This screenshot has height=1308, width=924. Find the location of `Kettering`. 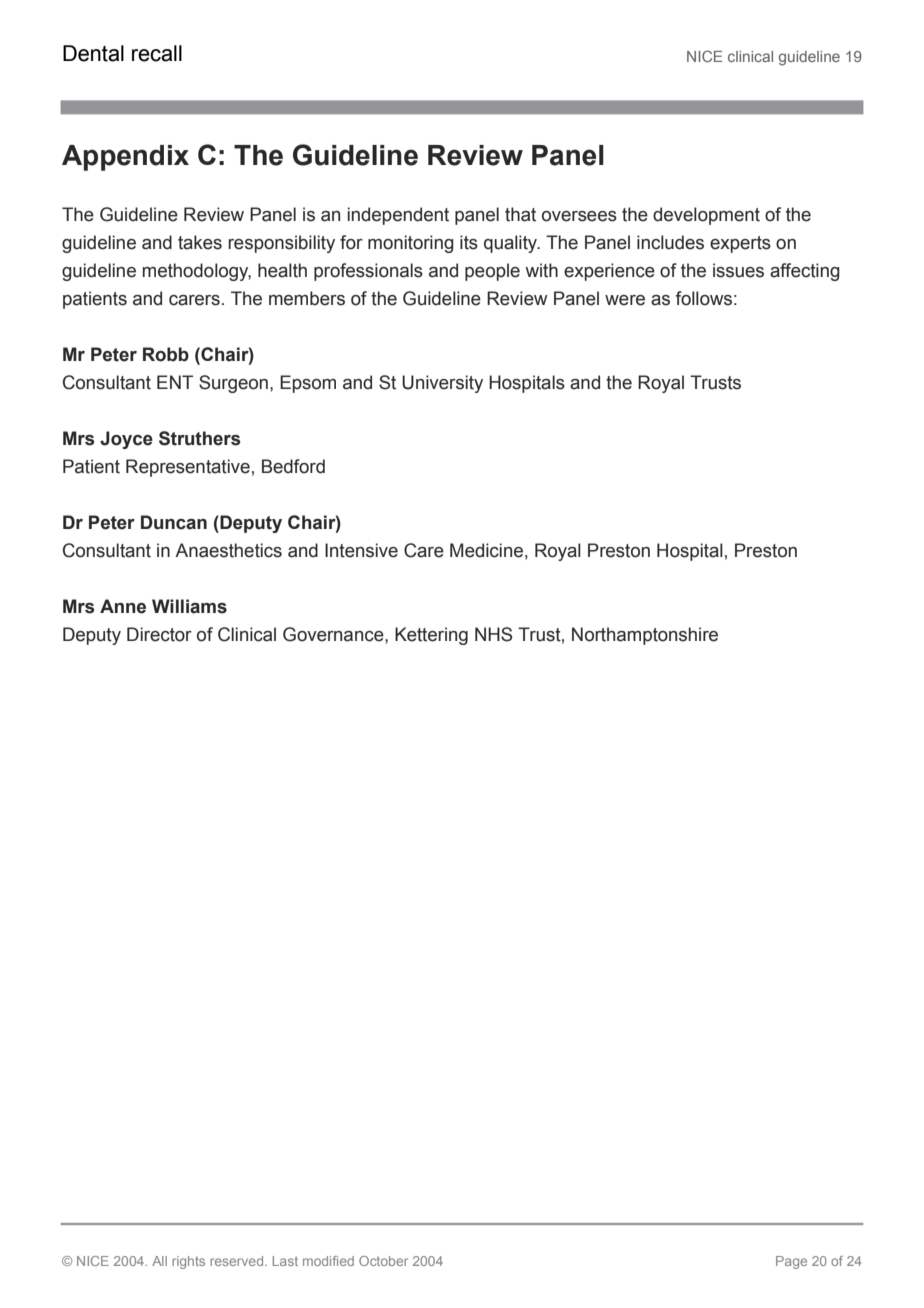

Kettering is located at coordinates (431, 636).
